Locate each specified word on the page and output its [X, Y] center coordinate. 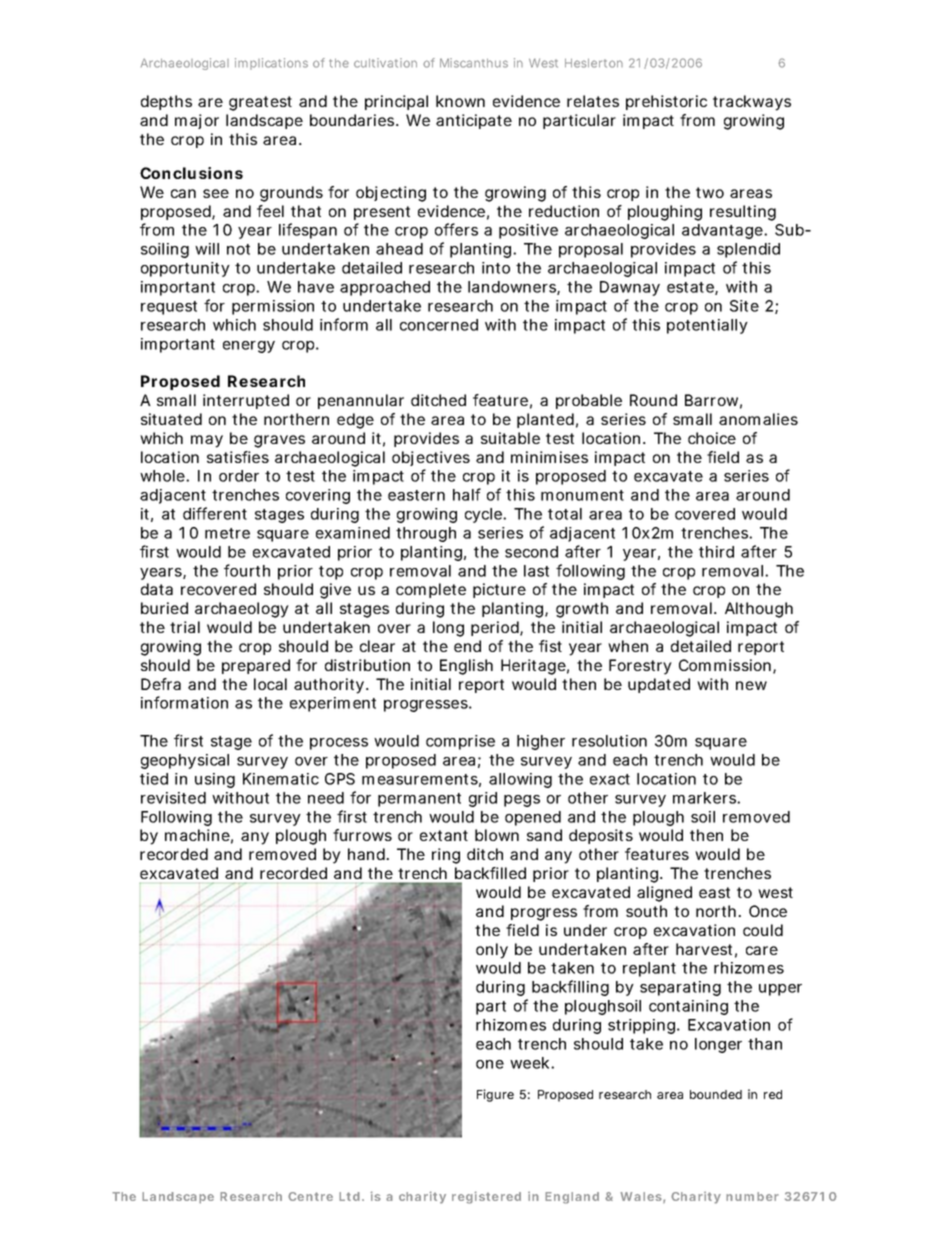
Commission [725, 665]
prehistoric [666, 102]
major [197, 121]
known [460, 101]
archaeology [242, 610]
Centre [310, 1196]
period [496, 628]
